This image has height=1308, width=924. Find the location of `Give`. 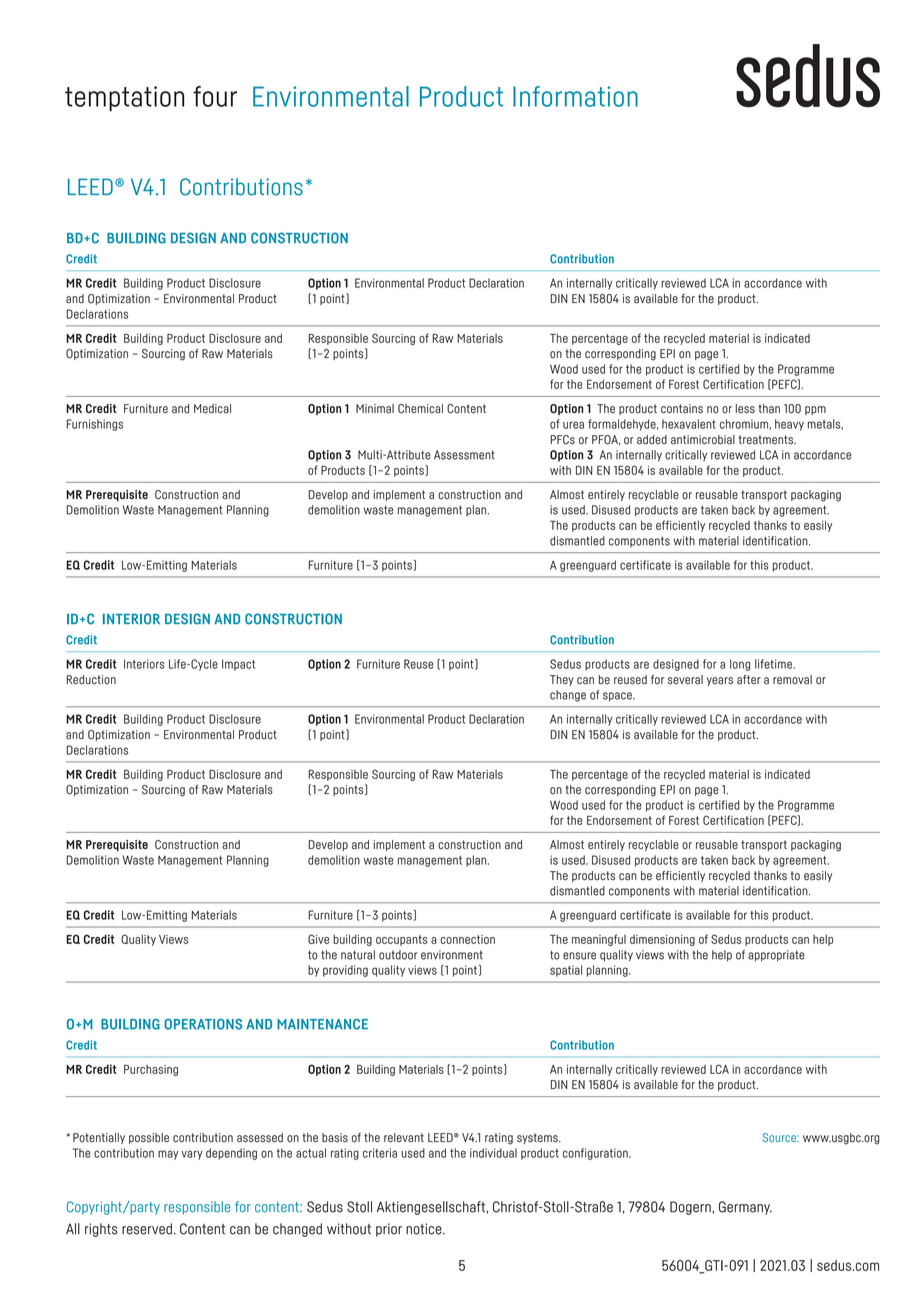

Give is located at coordinates (318, 939).
